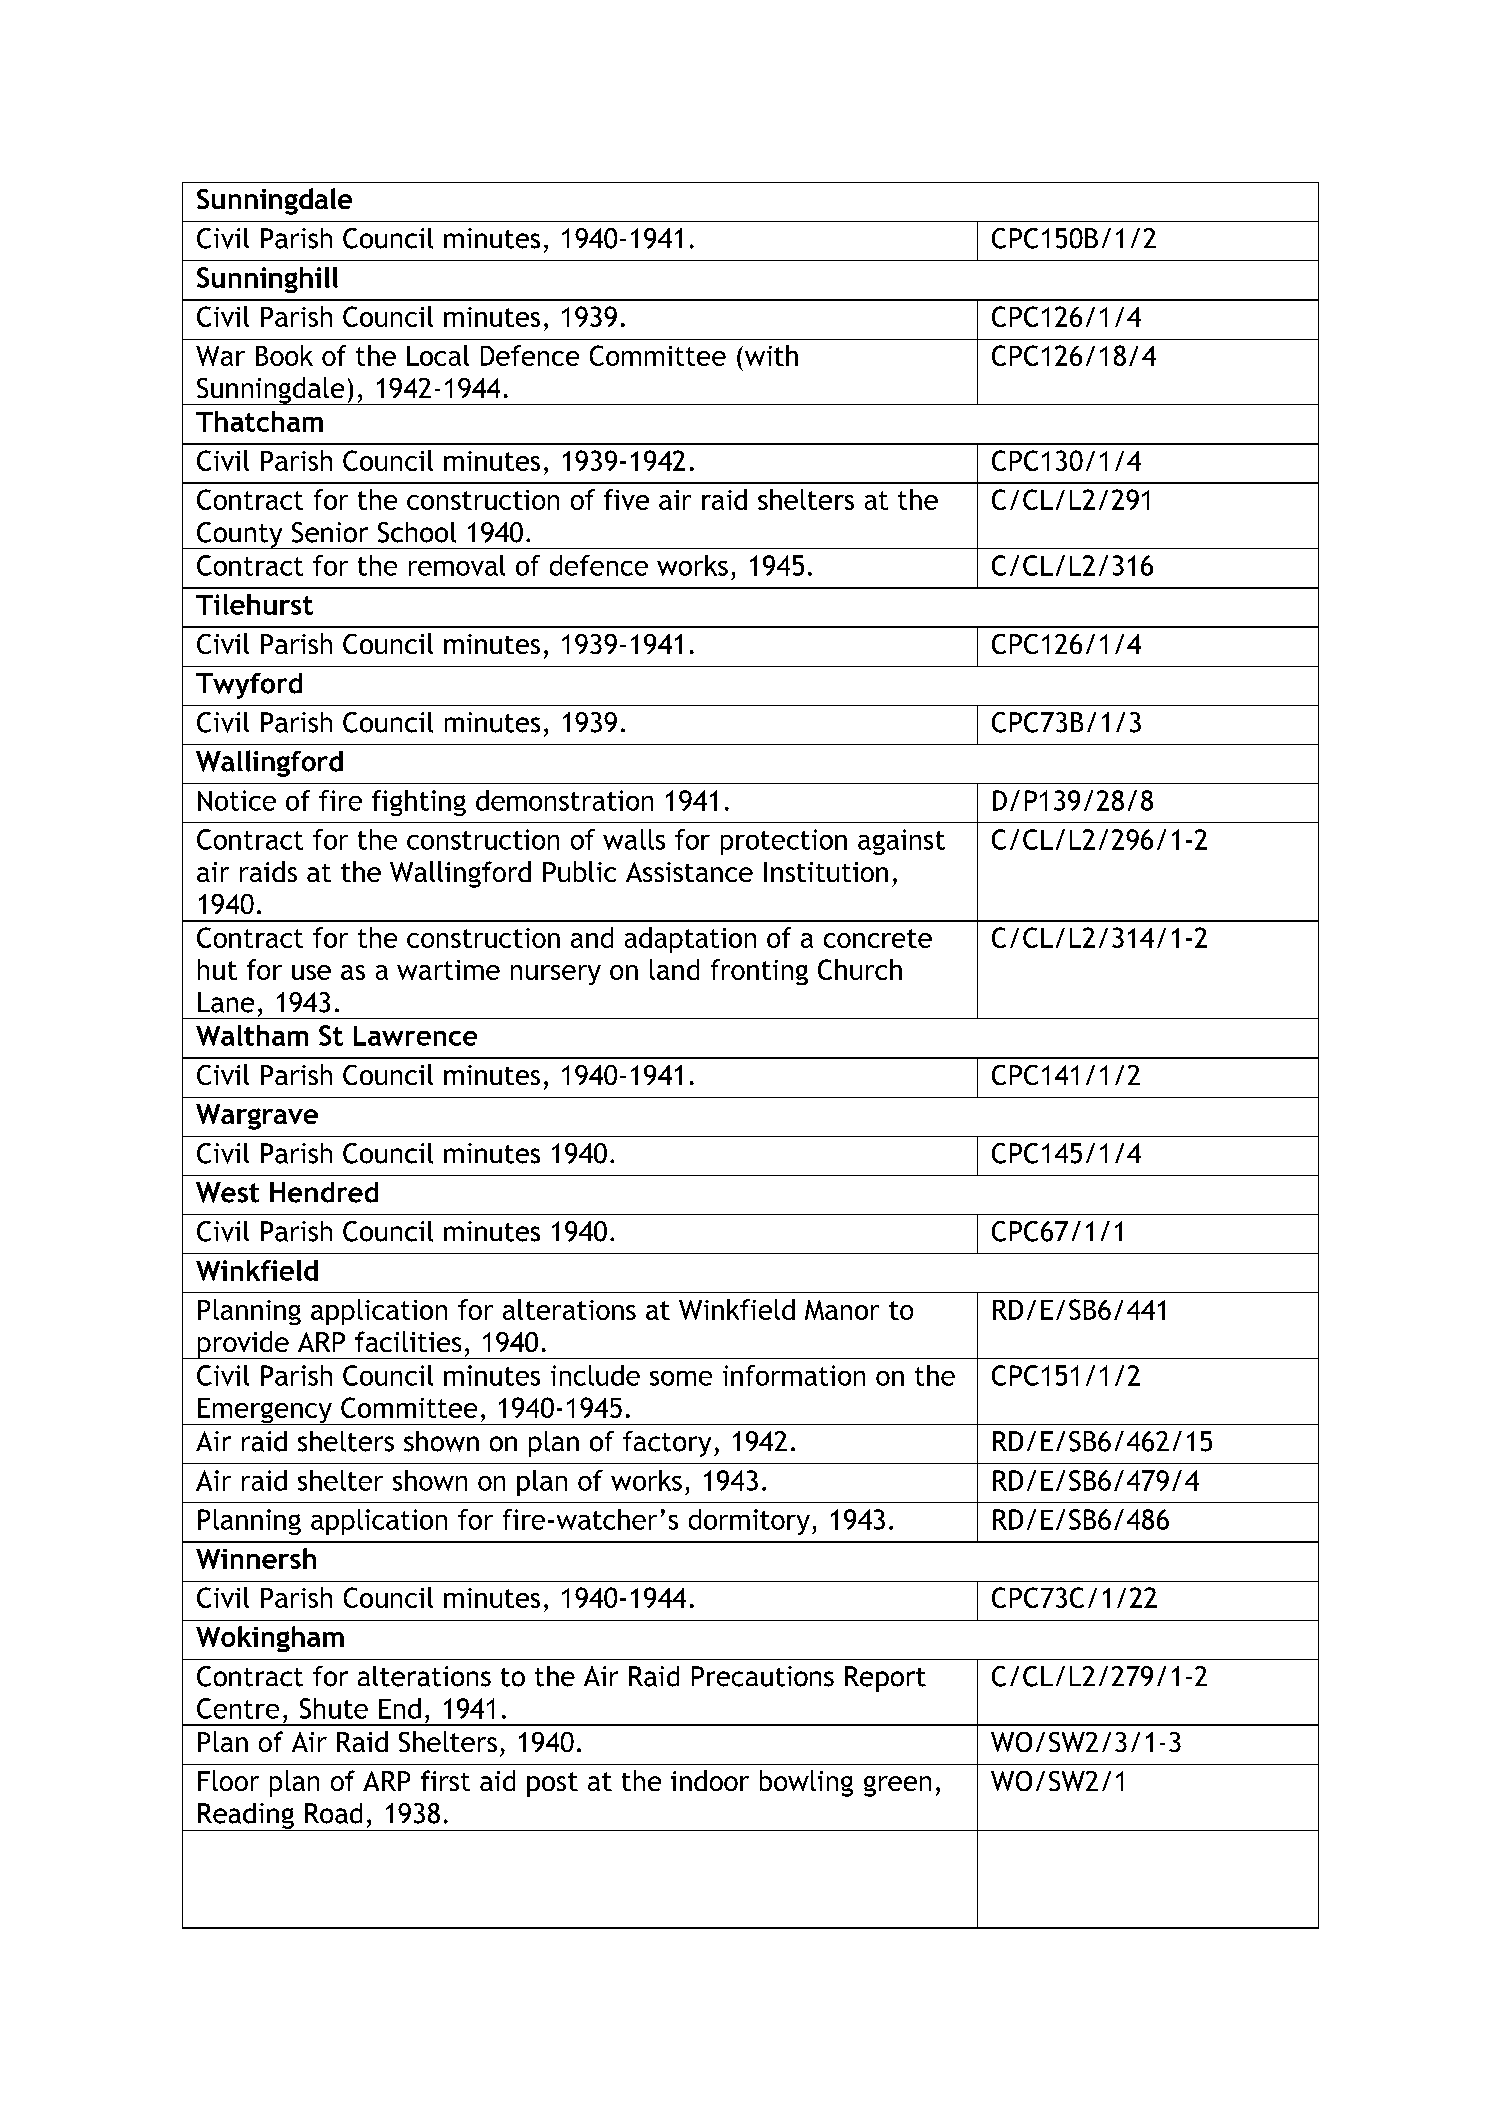 This page has width=1503, height=2126. I want to click on Waltham, so click(252, 1035).
